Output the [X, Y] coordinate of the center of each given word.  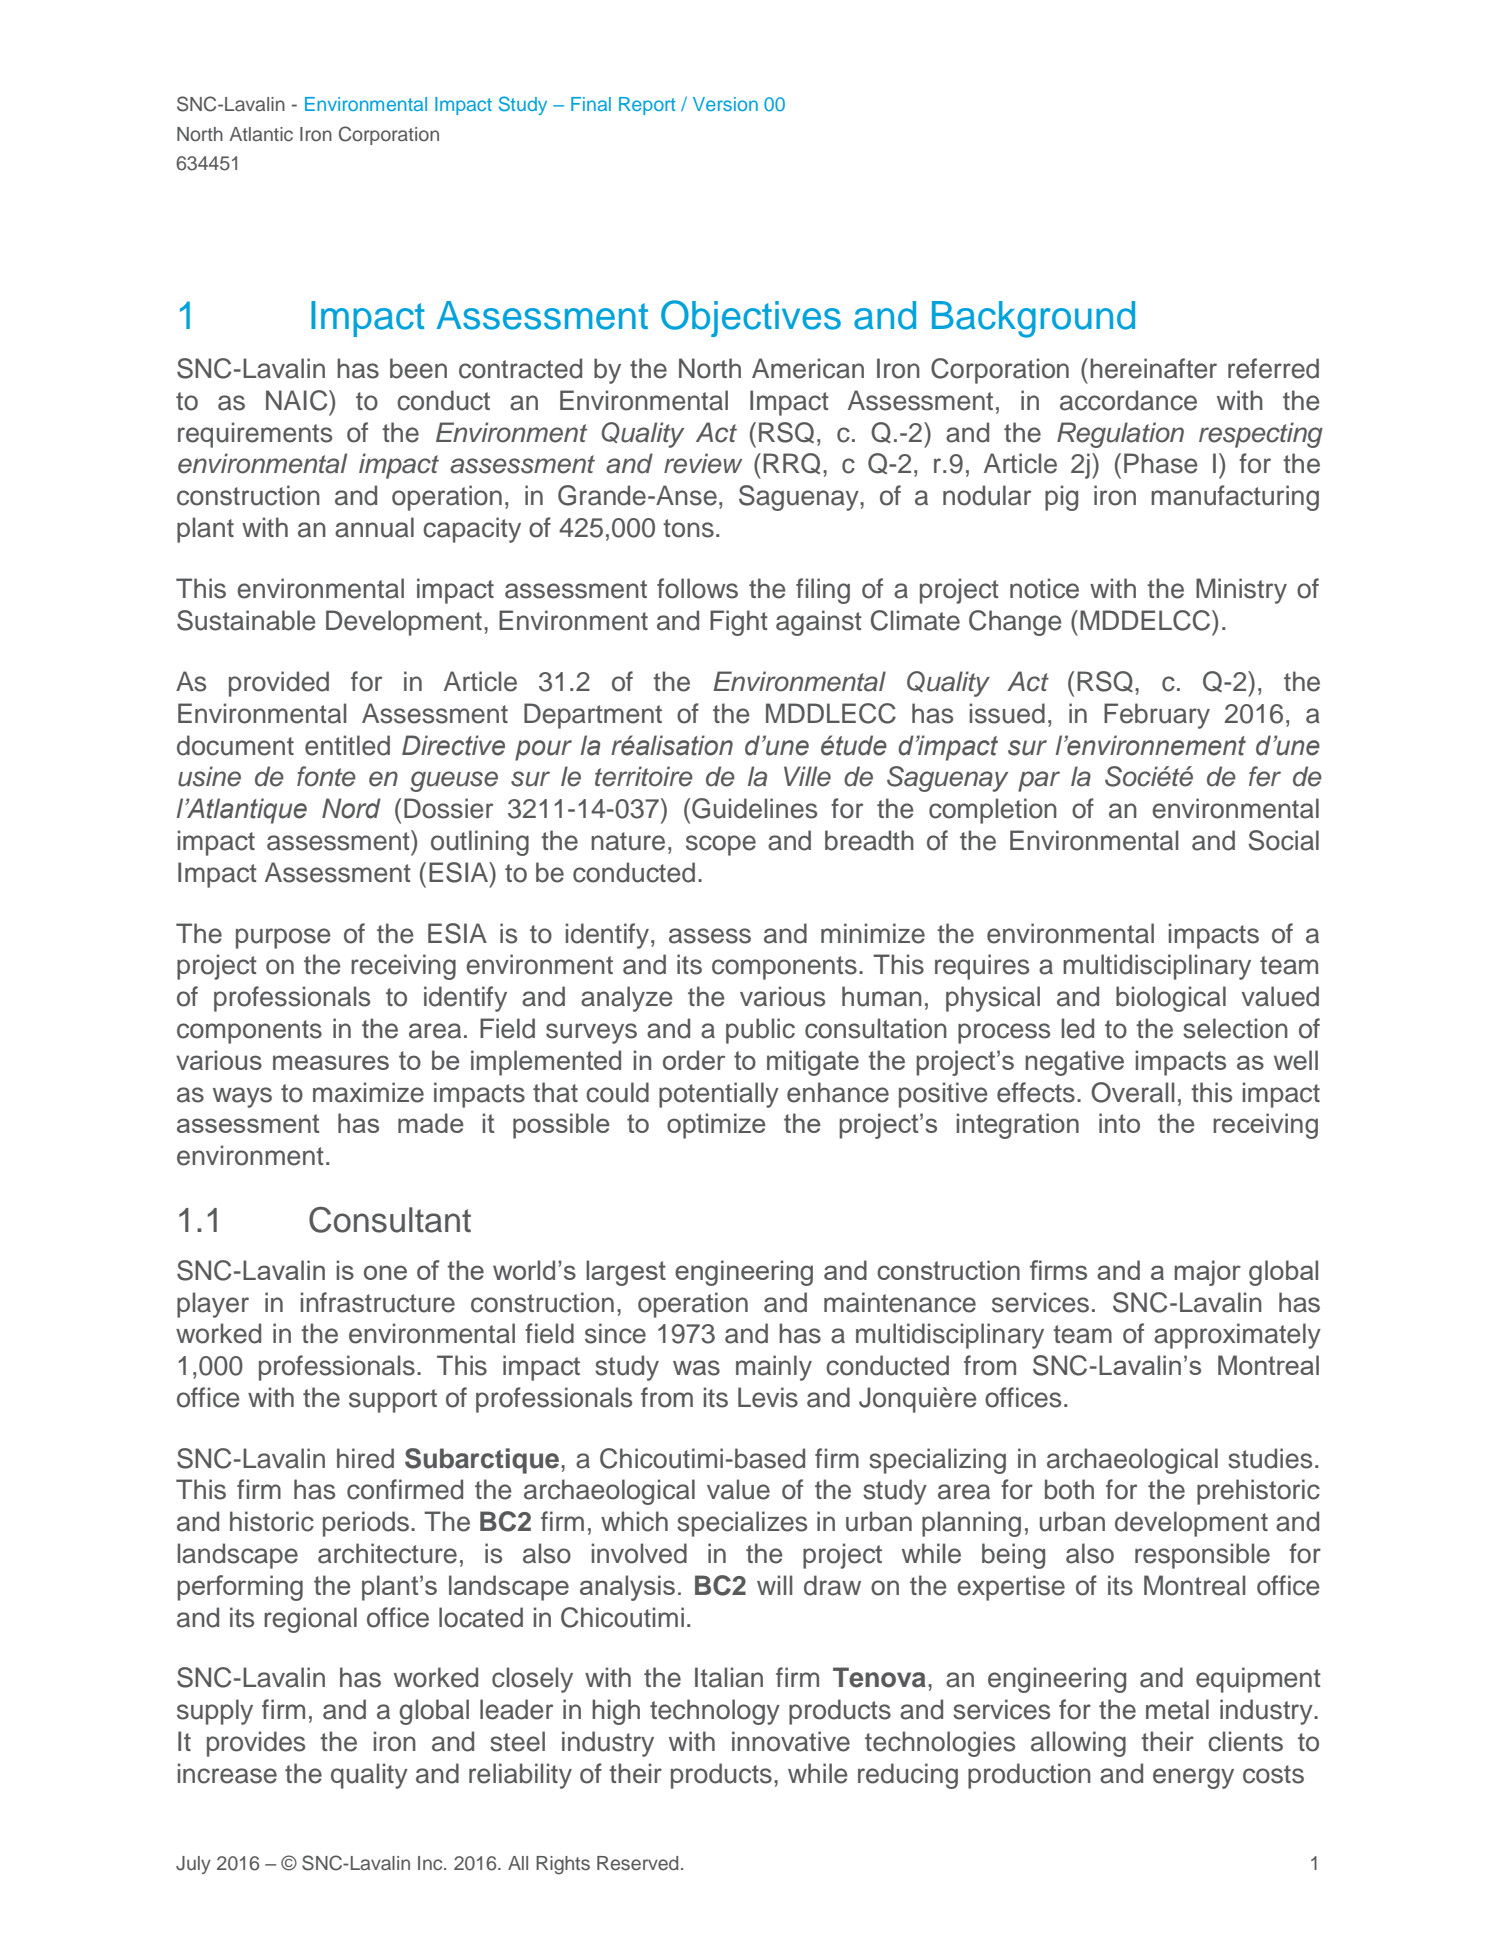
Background [1033, 319]
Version [725, 104]
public [760, 1031]
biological [1171, 999]
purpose [283, 938]
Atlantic [261, 134]
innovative [791, 1741]
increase [227, 1773]
